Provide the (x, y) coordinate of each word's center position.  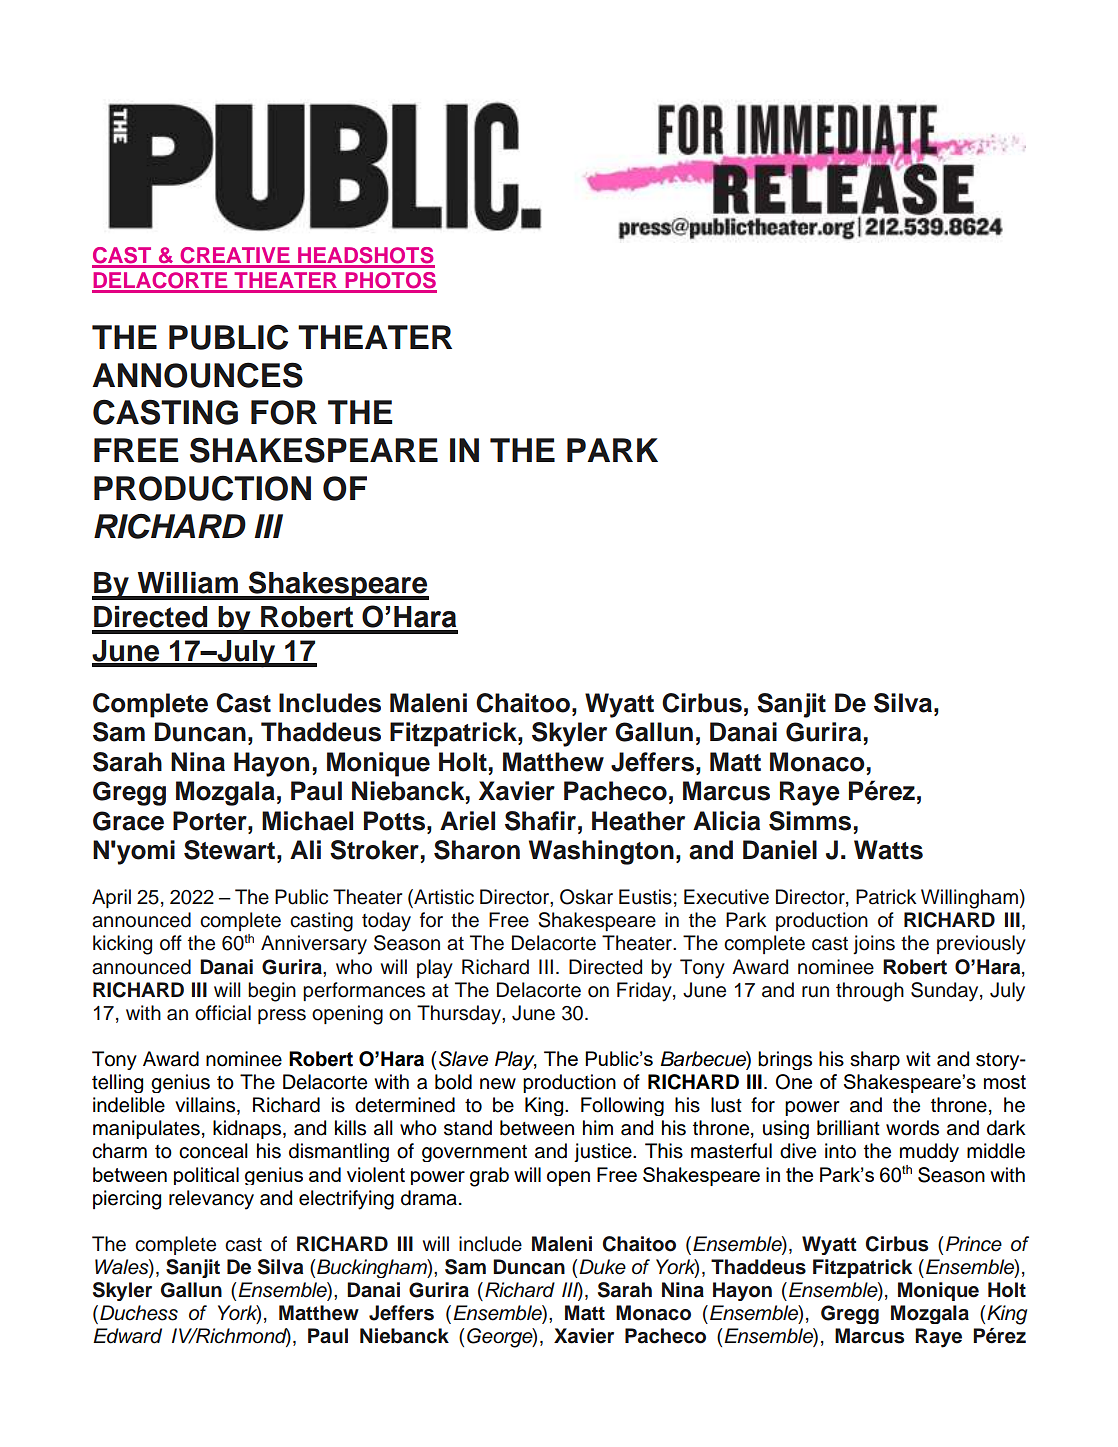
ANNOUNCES (197, 375)
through (870, 992)
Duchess (139, 1313)
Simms (810, 821)
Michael (307, 821)
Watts (888, 850)
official (223, 1013)
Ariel (467, 821)
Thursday (460, 1015)
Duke (602, 1267)
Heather (638, 821)
